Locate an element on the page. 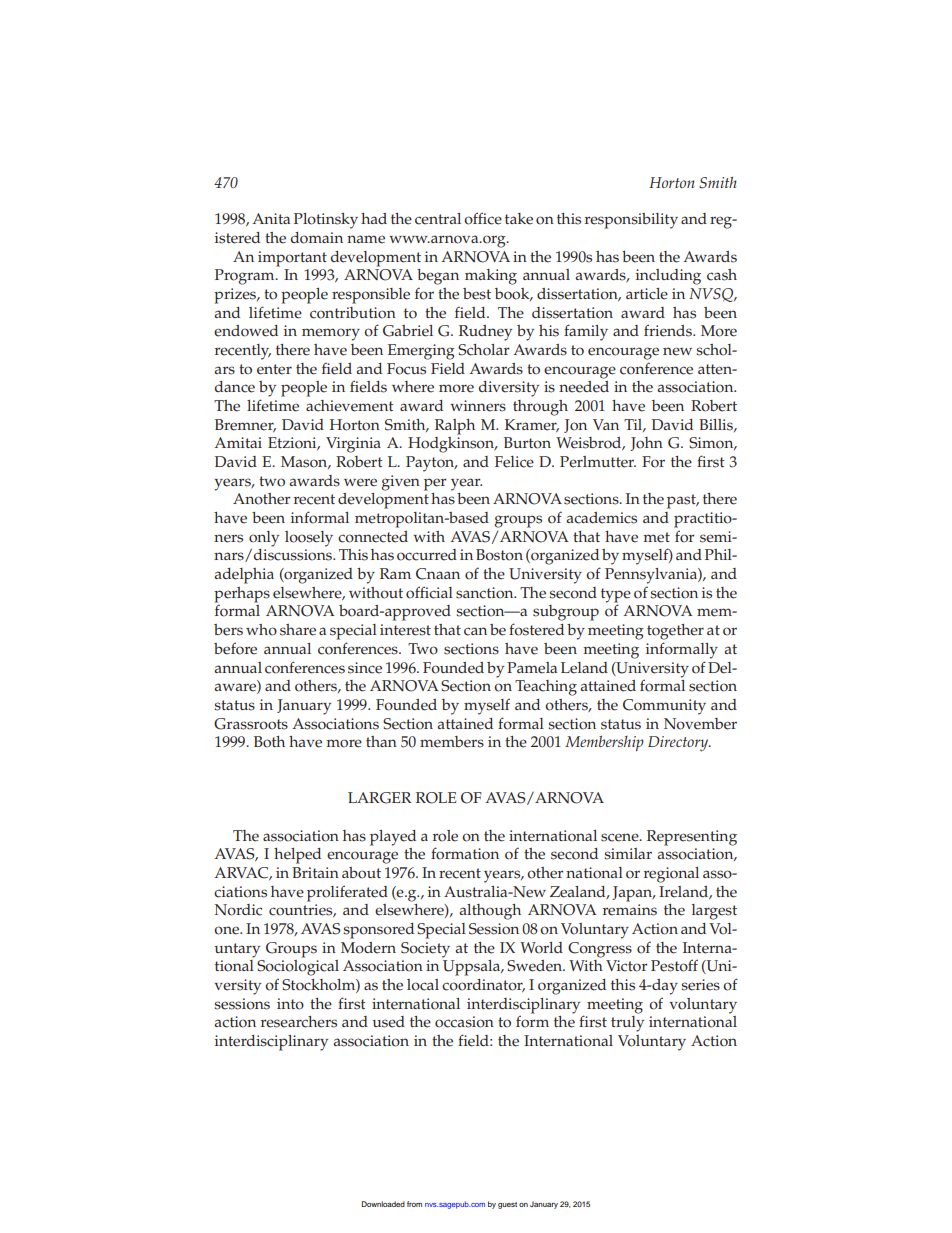 This page has height=1233, width=952. into is located at coordinates (290, 1004).
